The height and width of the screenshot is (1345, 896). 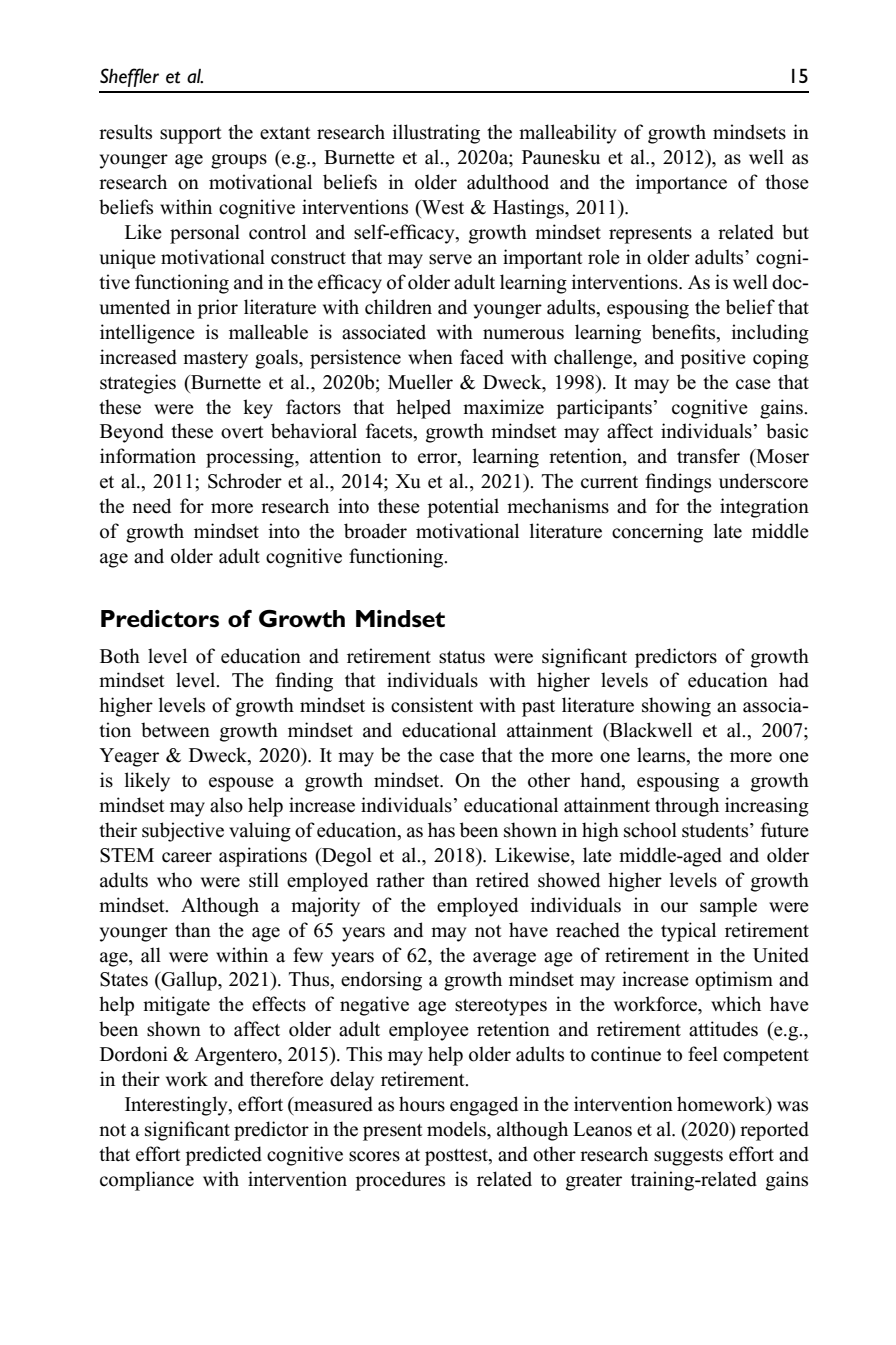 I want to click on who, so click(x=174, y=880).
